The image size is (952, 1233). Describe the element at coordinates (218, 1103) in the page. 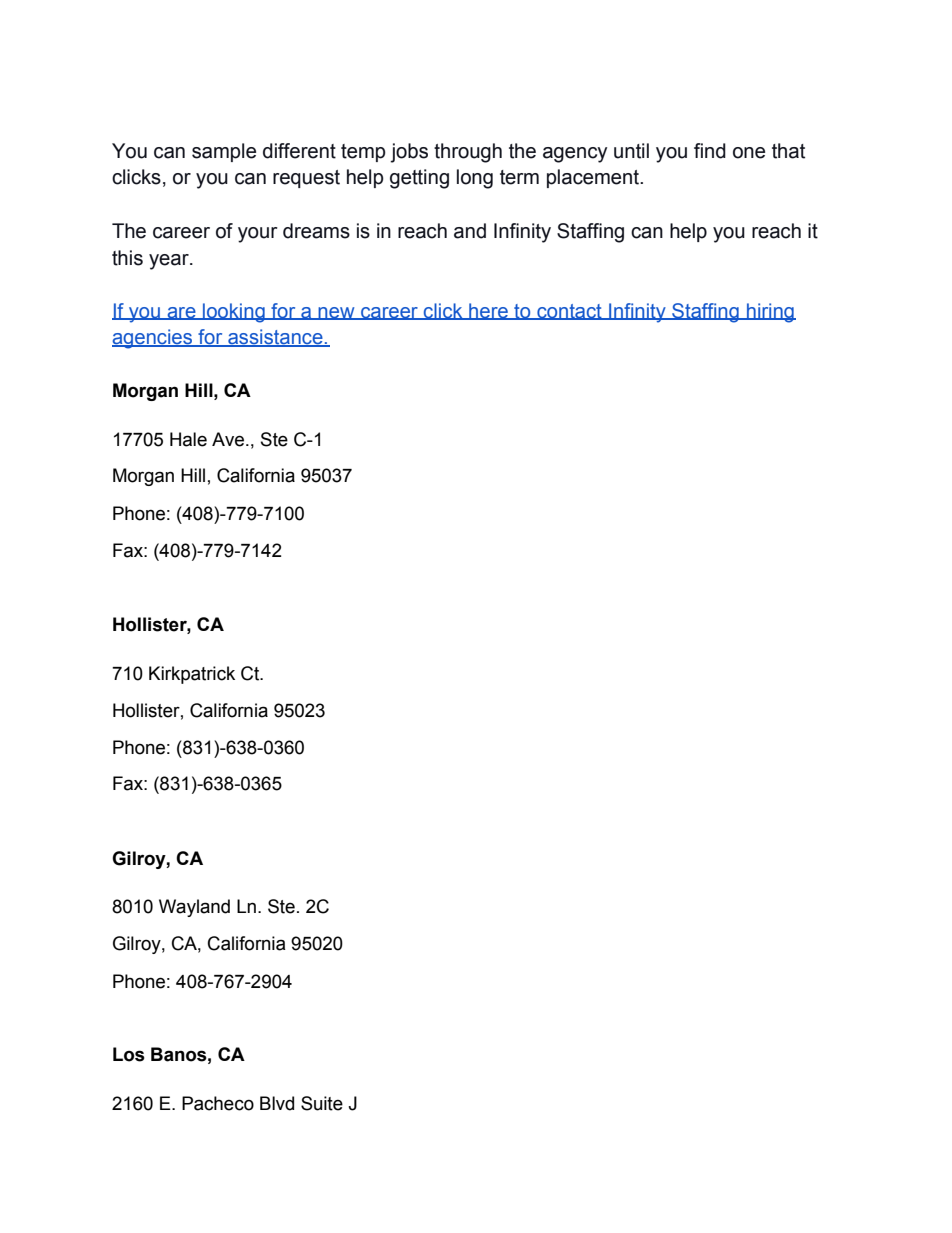

I see `Pacheco` at that location.
